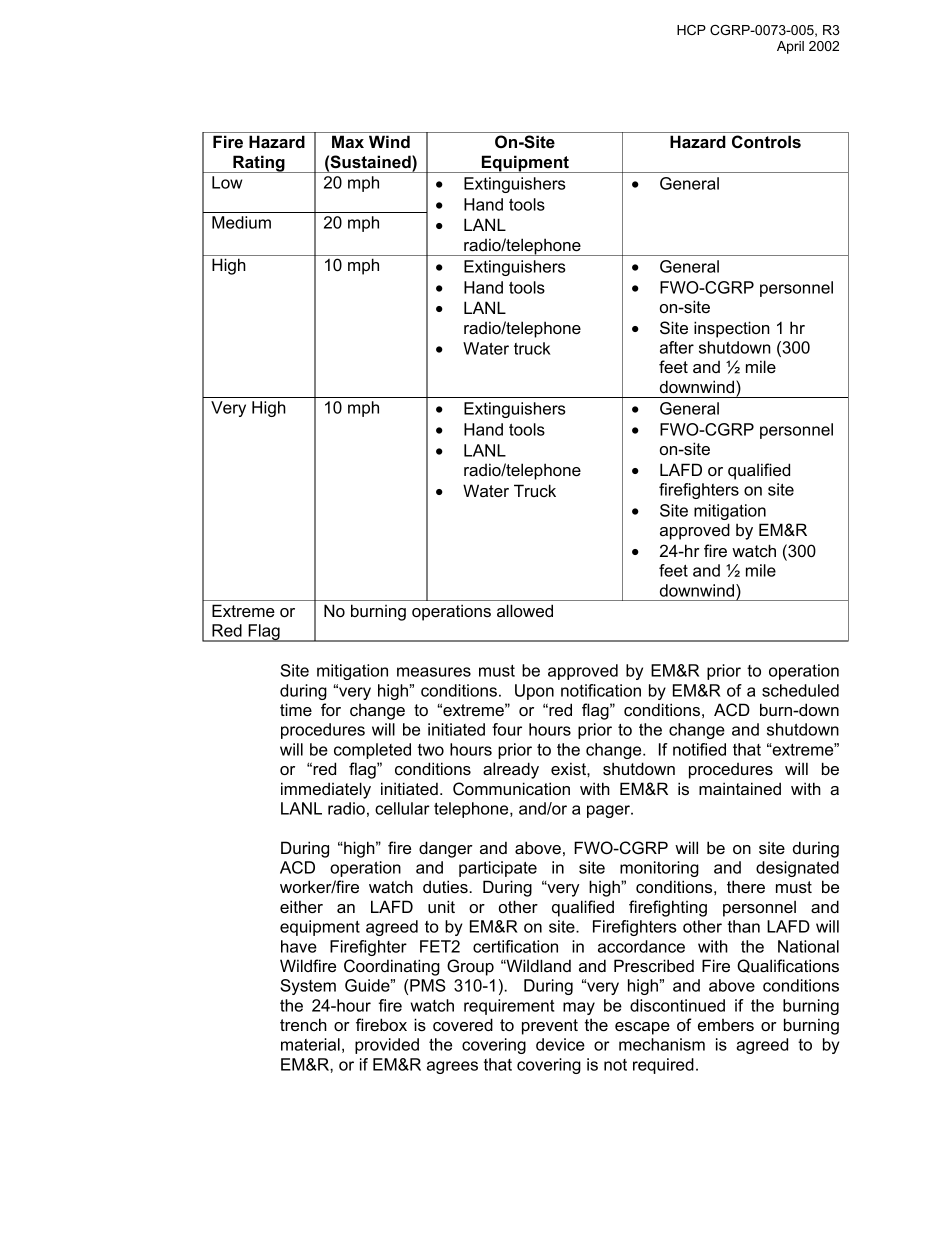 The image size is (952, 1233). Describe the element at coordinates (525, 610) in the screenshot. I see `allowed` at that location.
